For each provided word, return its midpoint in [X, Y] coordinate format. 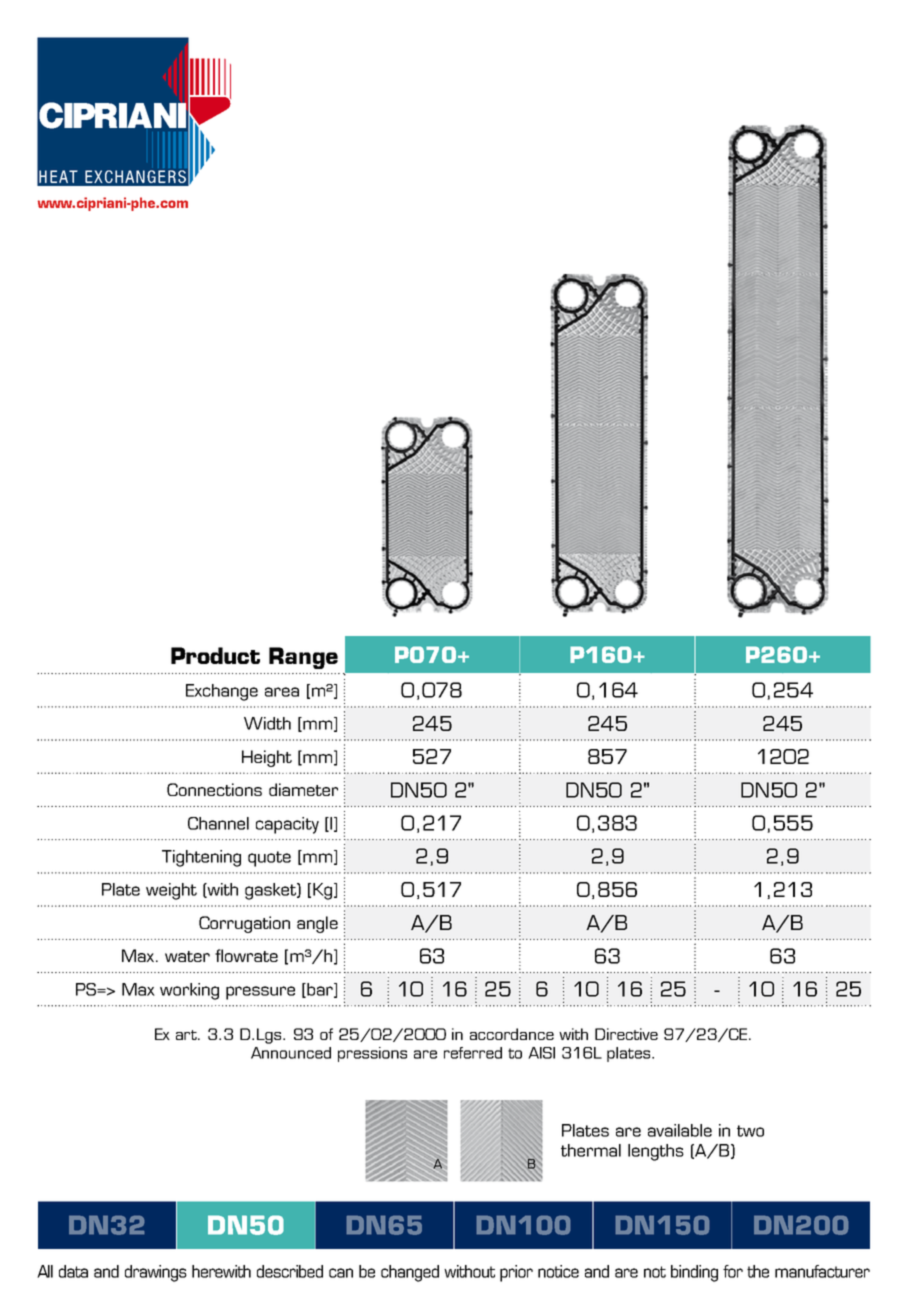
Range [303, 658]
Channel [218, 823]
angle [317, 924]
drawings [156, 1273]
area [282, 692]
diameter [303, 789]
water [187, 956]
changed [410, 1273]
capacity [287, 825]
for [733, 1271]
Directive [626, 1034]
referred [473, 1053]
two [750, 1131]
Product [215, 655]
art [188, 1035]
